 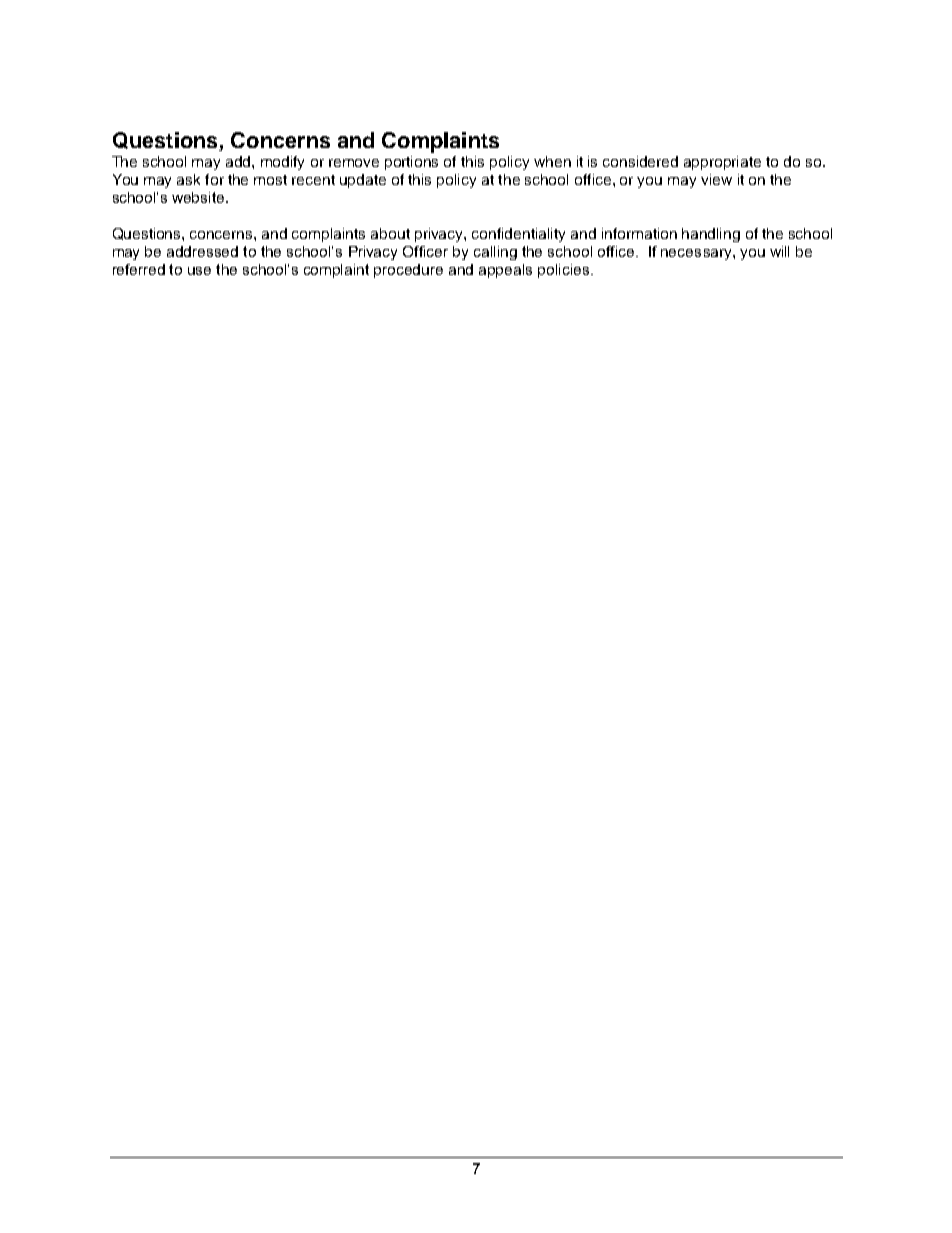 I want to click on update, so click(x=363, y=181).
